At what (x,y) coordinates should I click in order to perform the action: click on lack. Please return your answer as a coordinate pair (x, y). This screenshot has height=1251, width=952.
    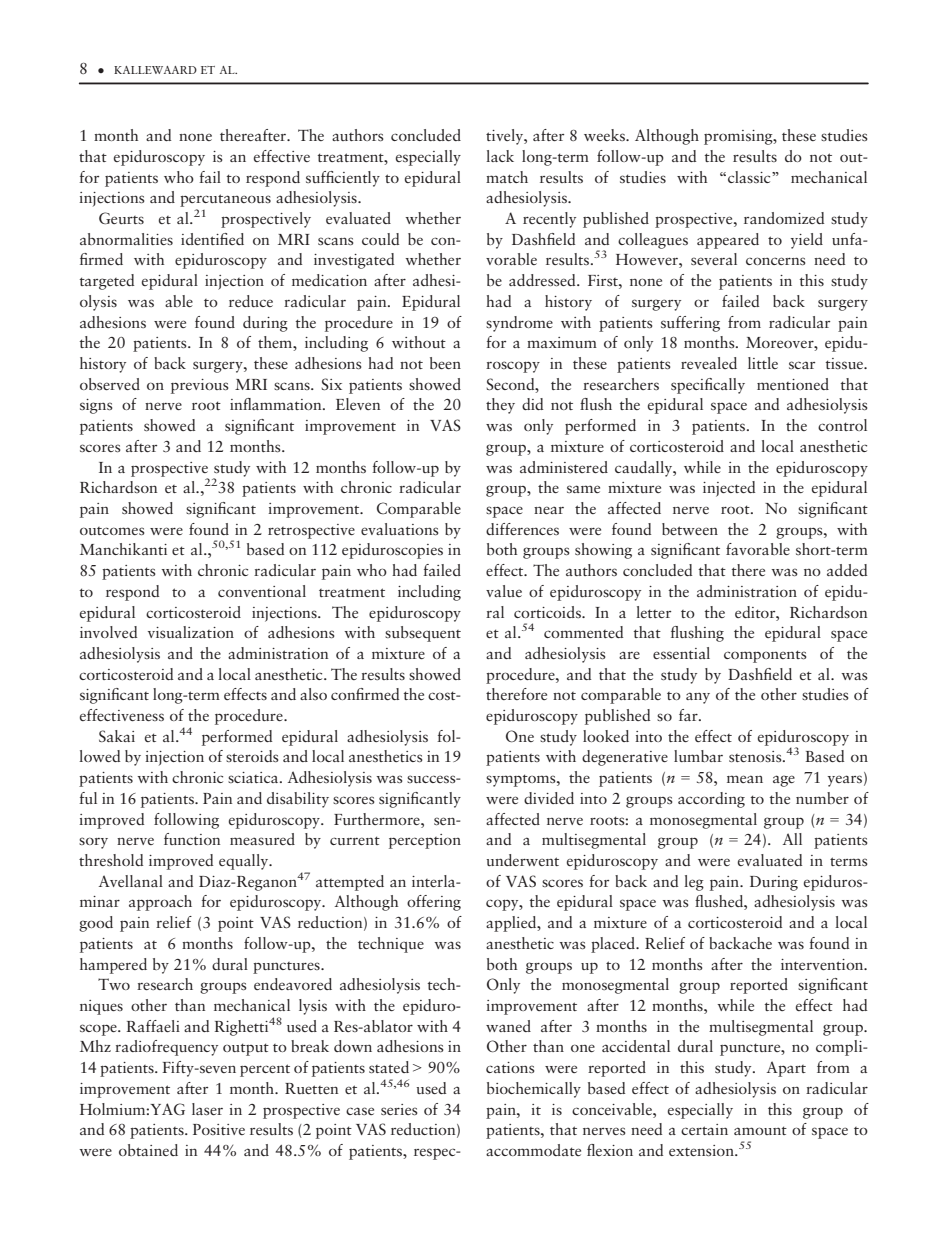
    Looking at the image, I should click on (500, 156).
